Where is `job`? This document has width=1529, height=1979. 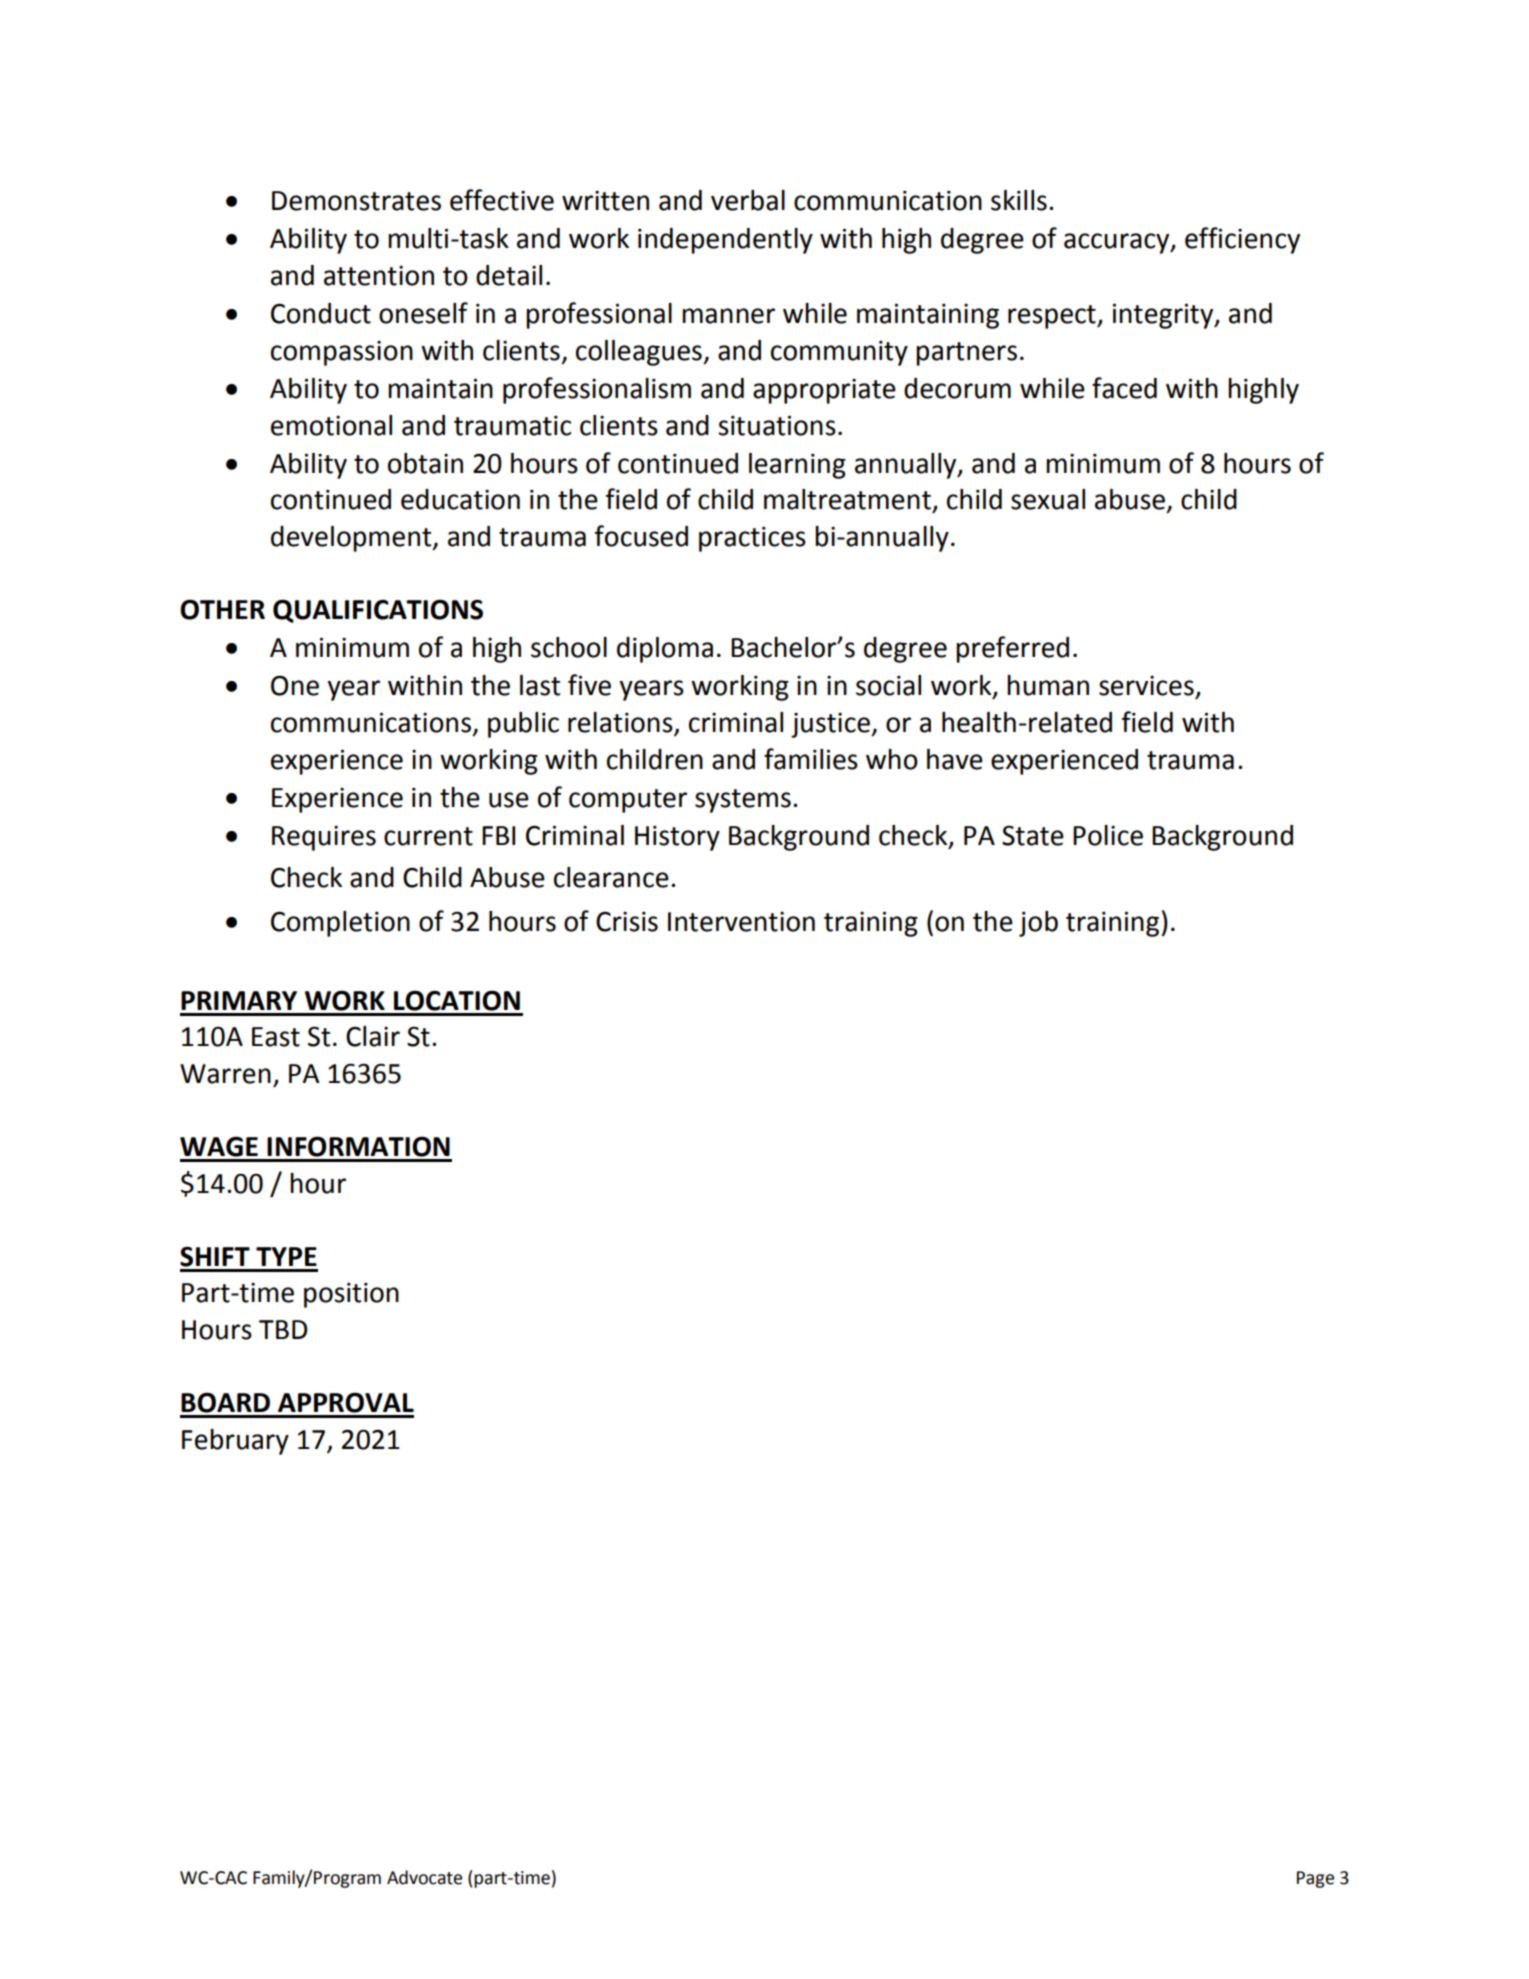 job is located at coordinates (1038, 924).
